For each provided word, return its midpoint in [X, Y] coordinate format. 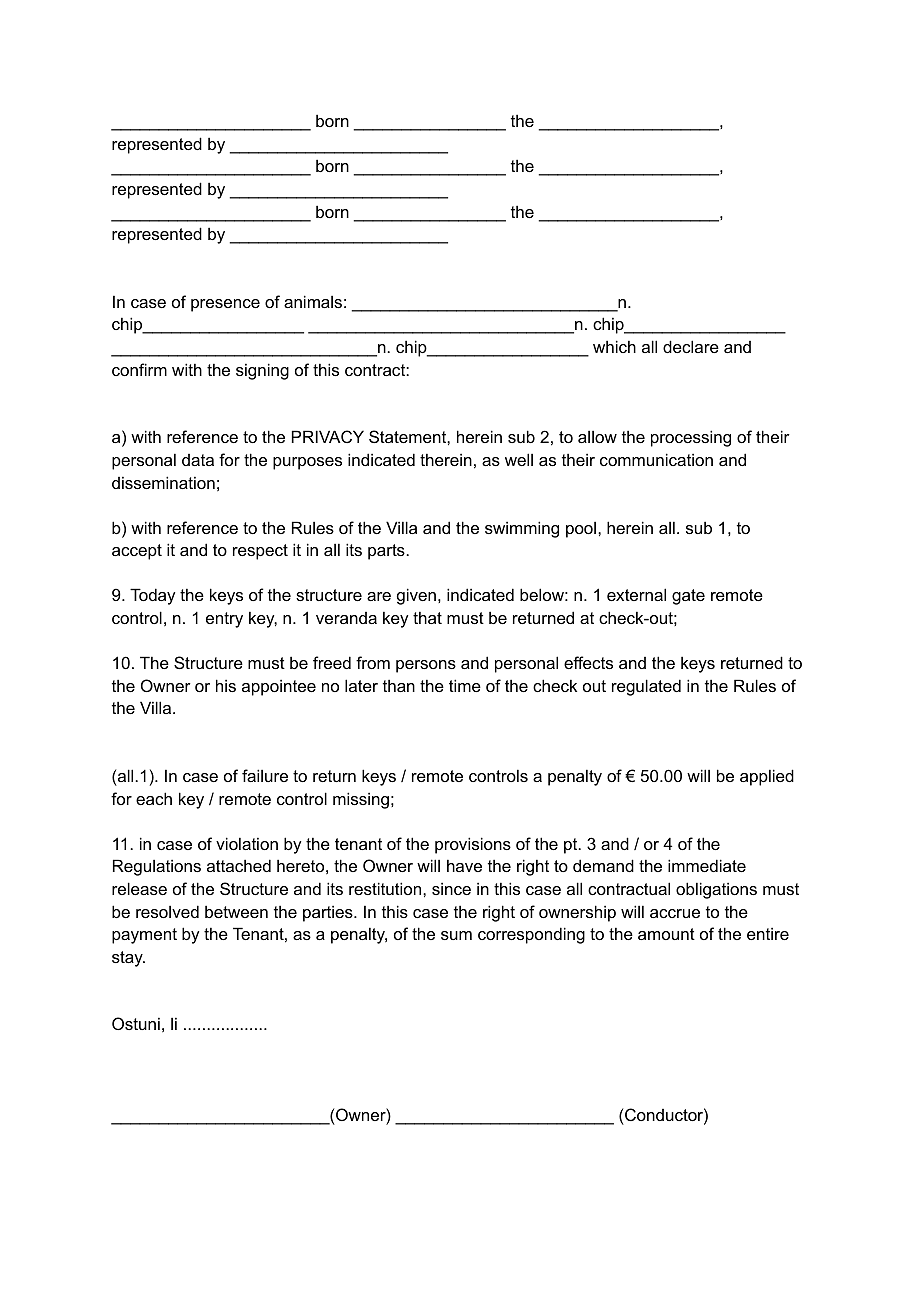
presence [225, 305]
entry [224, 620]
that [427, 617]
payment [144, 936]
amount [666, 934]
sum [456, 935]
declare [691, 346]
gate [688, 597]
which [614, 346]
